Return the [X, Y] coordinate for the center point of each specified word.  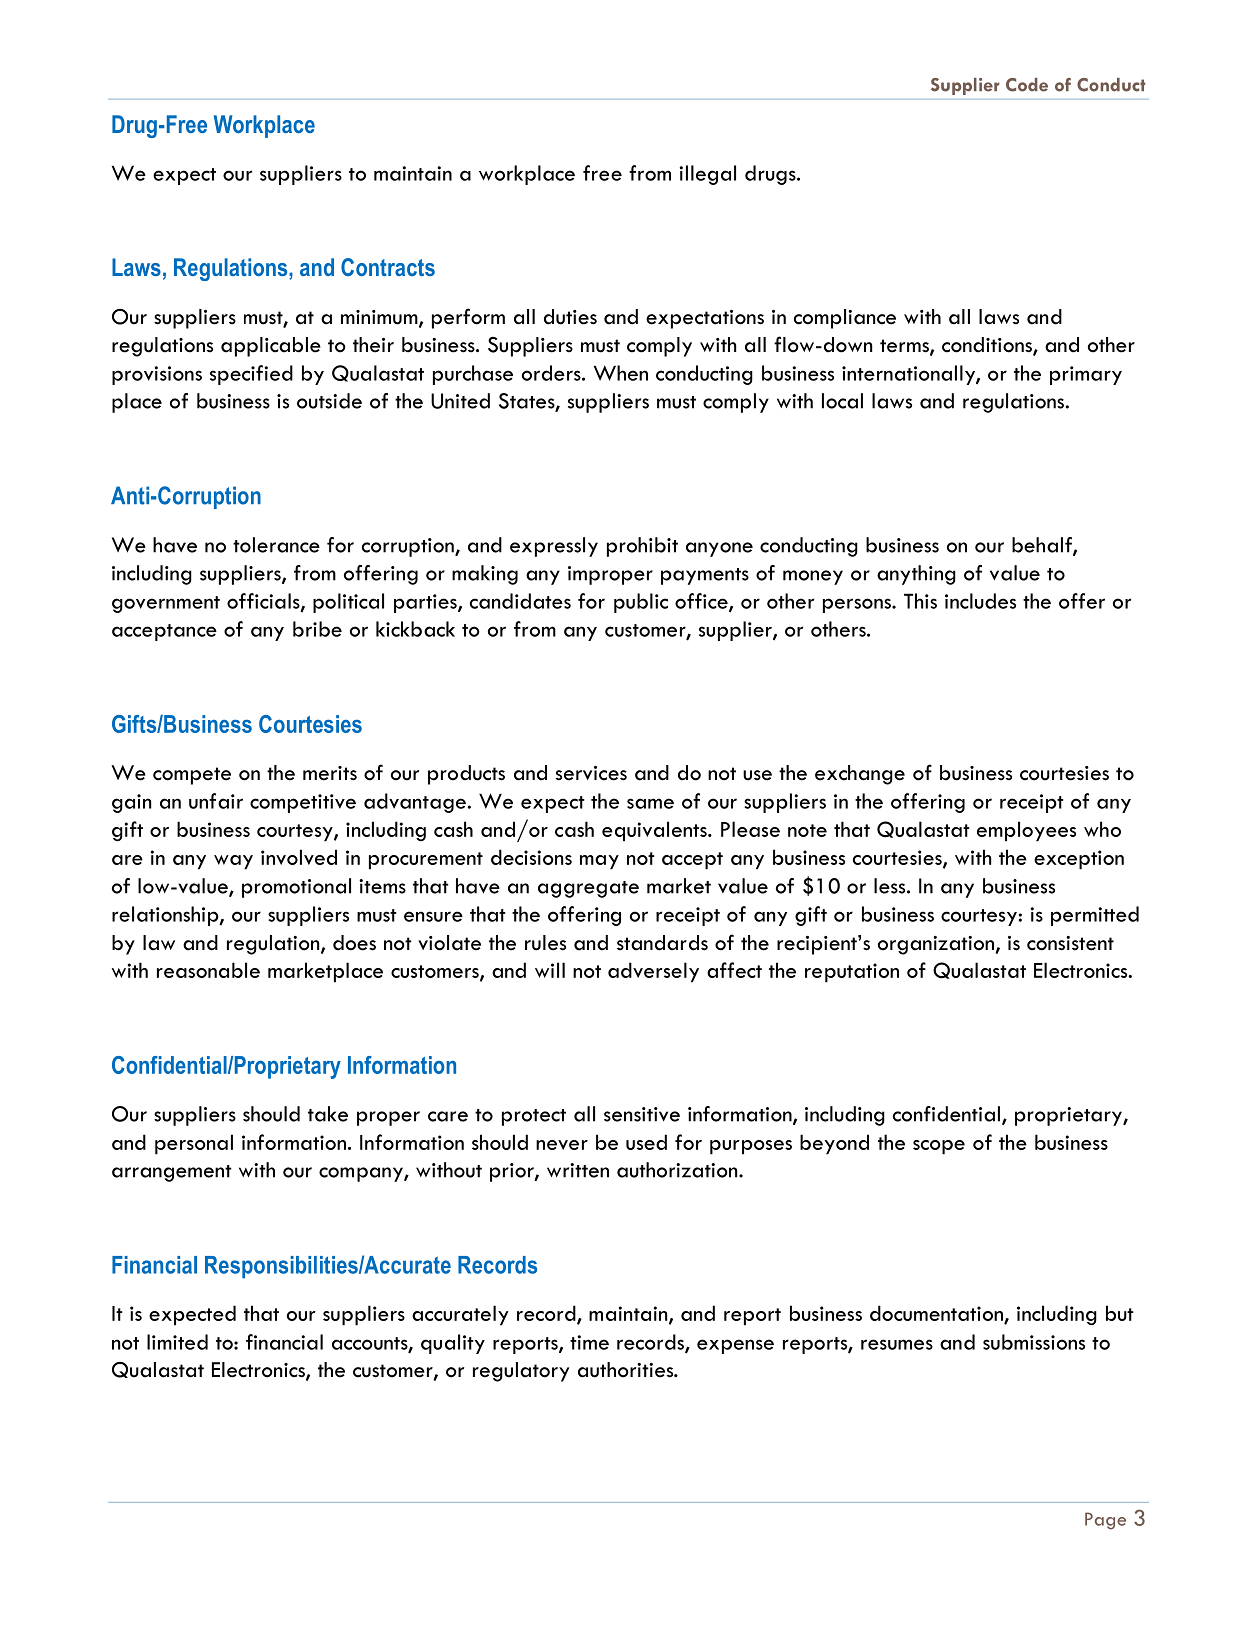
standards [662, 943]
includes [980, 601]
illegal [707, 175]
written [578, 1170]
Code [1027, 85]
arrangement [172, 1173]
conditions [988, 346]
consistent [1070, 943]
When [621, 373]
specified [251, 375]
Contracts [388, 267]
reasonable [208, 970]
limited [177, 1342]
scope [939, 1147]
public [641, 603]
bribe [317, 629]
